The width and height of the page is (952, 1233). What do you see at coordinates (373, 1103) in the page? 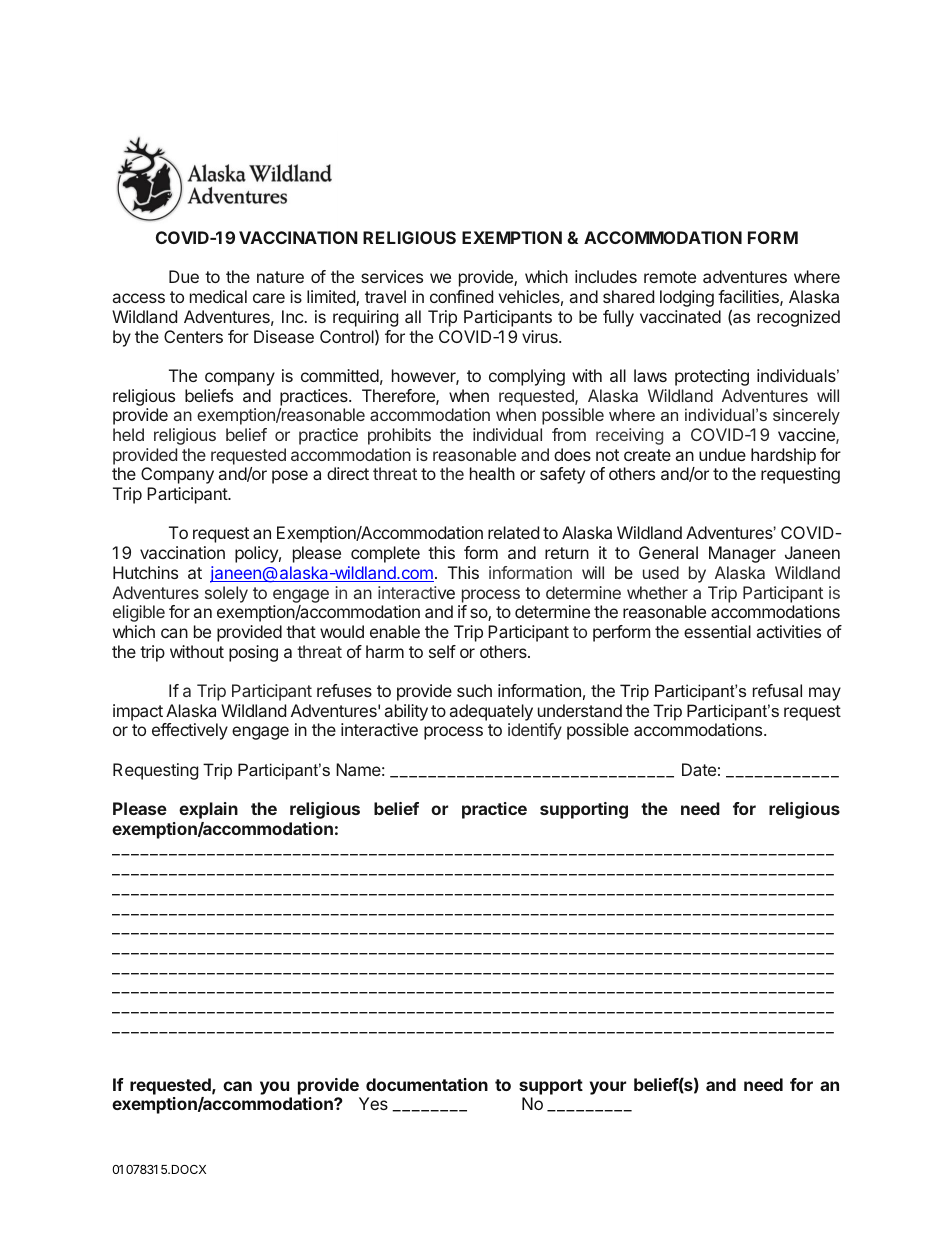
I see `Yes` at bounding box center [373, 1103].
